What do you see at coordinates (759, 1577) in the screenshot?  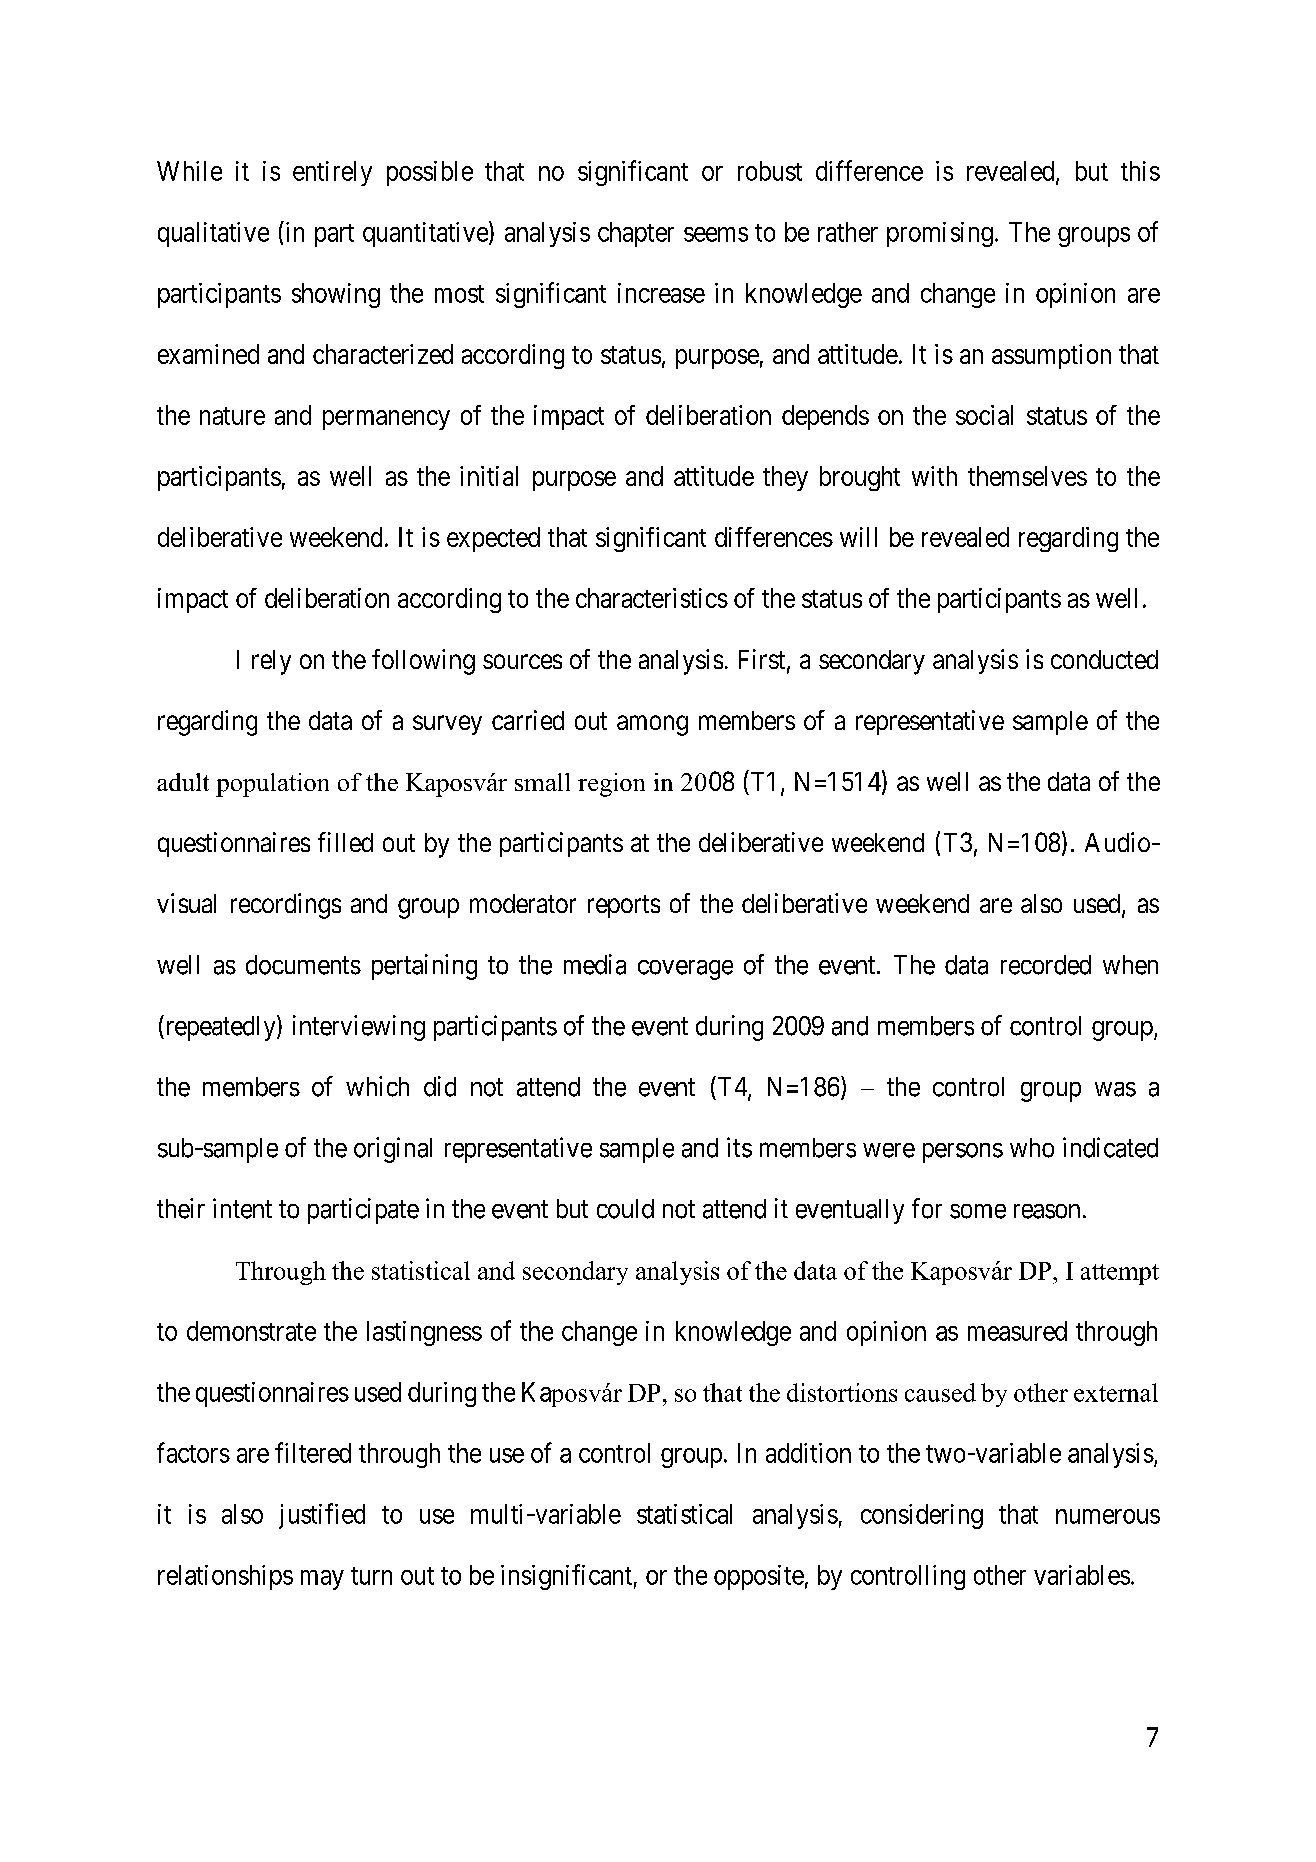 I see `opposite` at bounding box center [759, 1577].
